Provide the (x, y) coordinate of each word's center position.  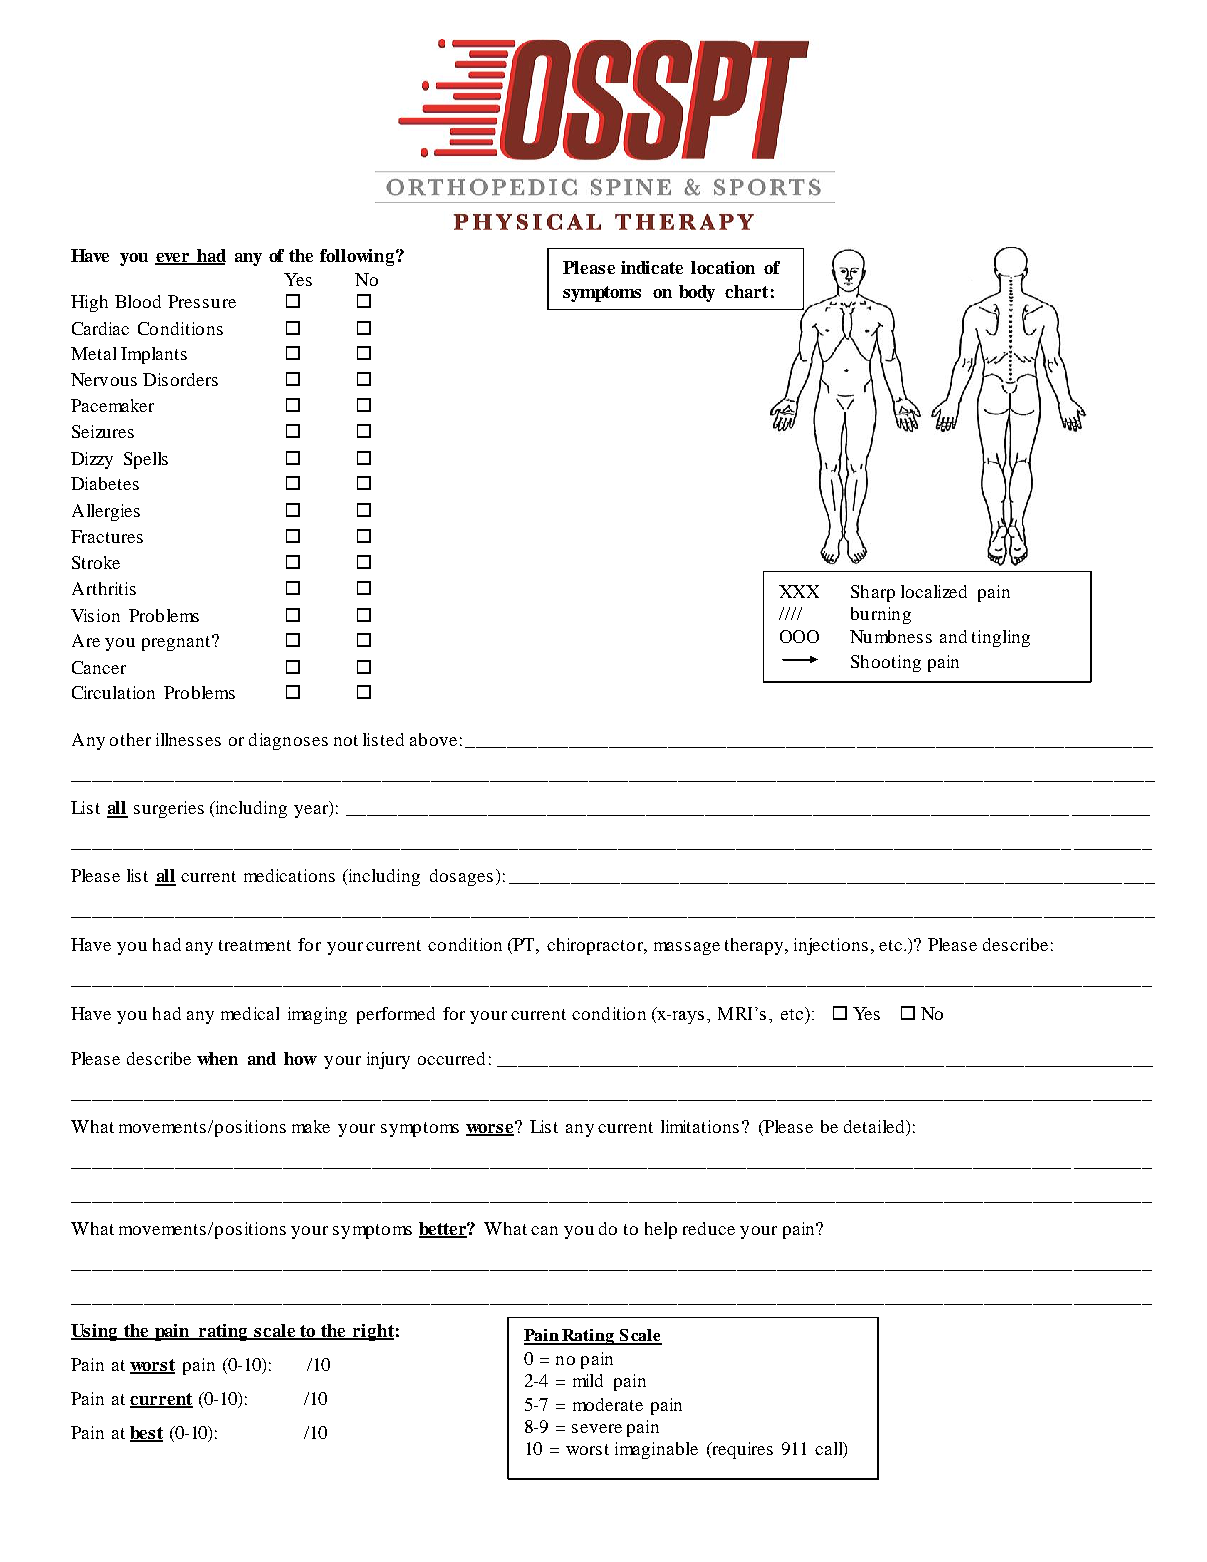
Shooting (886, 663)
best (146, 1434)
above (433, 739)
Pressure (202, 301)
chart (746, 291)
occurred (451, 1058)
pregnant (177, 643)
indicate (652, 267)
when (217, 1058)
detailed (875, 1126)
